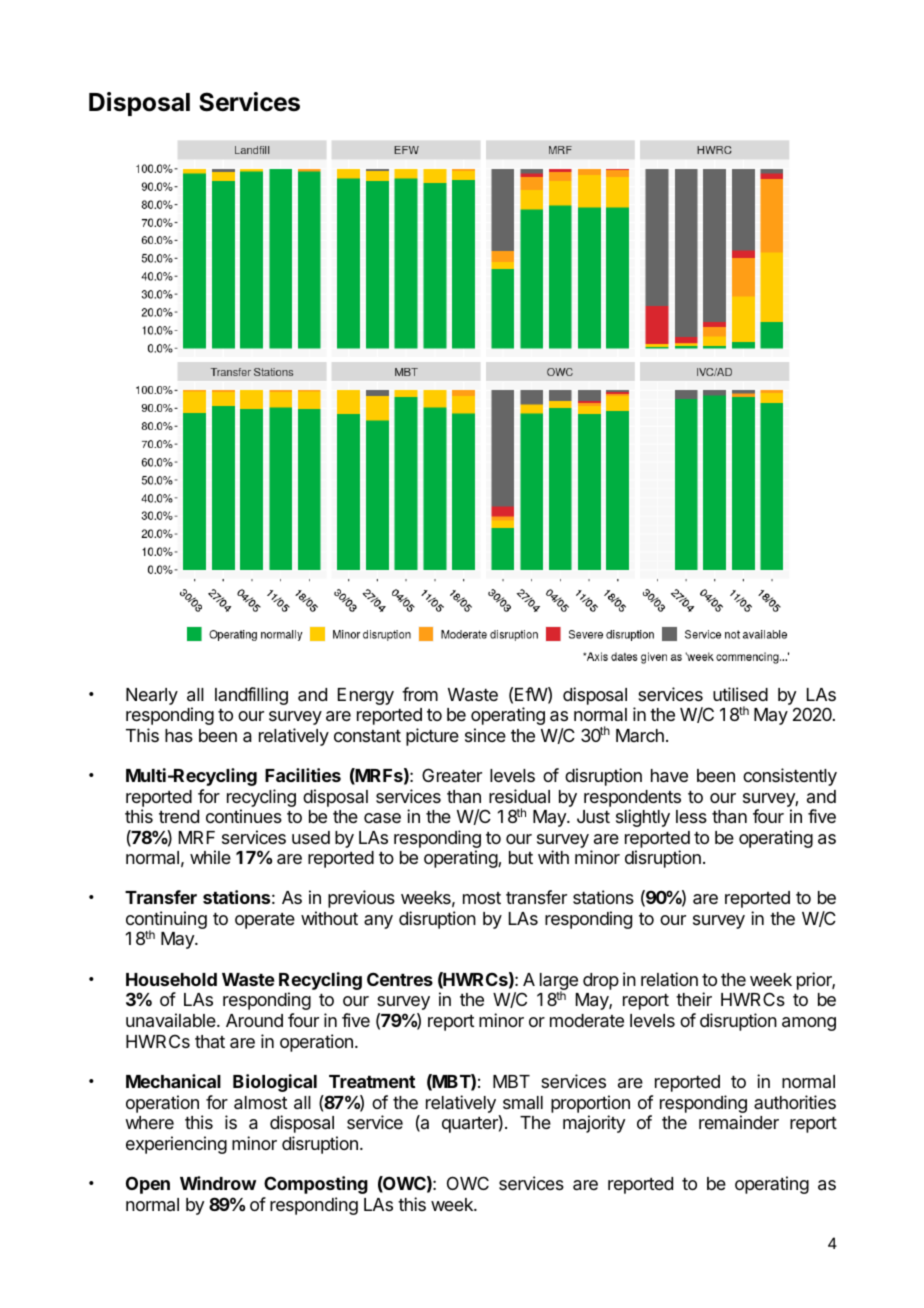 The image size is (924, 1308). I want to click on landfilling, so click(251, 696).
